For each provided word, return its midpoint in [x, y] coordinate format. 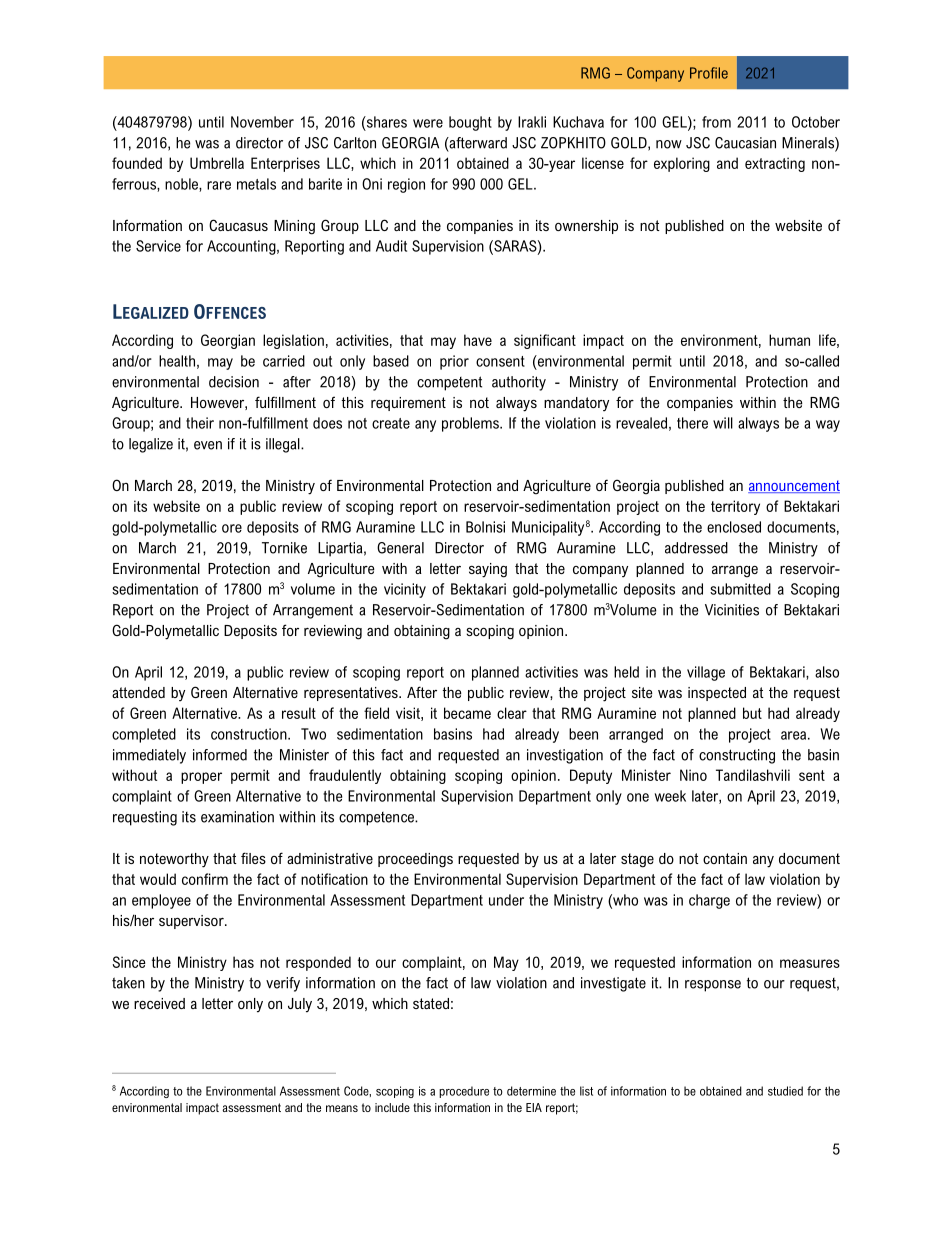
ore [232, 528]
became [467, 713]
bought [470, 123]
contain [725, 858]
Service [158, 246]
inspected [717, 694]
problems [471, 424]
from [716, 122]
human [789, 340]
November [262, 122]
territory [735, 507]
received [159, 1003]
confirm [205, 879]
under [506, 900]
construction [250, 734]
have [478, 340]
